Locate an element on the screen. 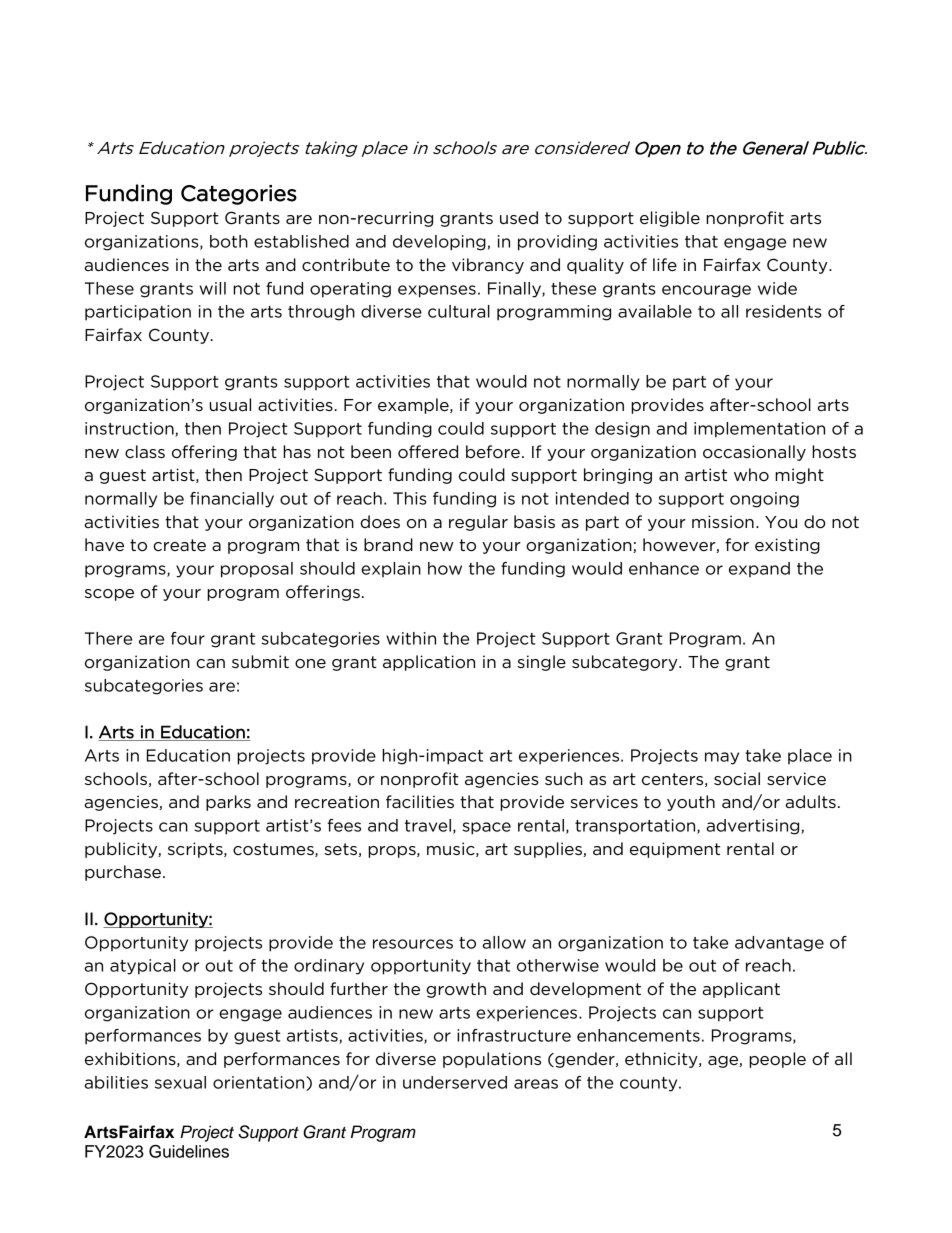  advertising is located at coordinates (754, 827).
